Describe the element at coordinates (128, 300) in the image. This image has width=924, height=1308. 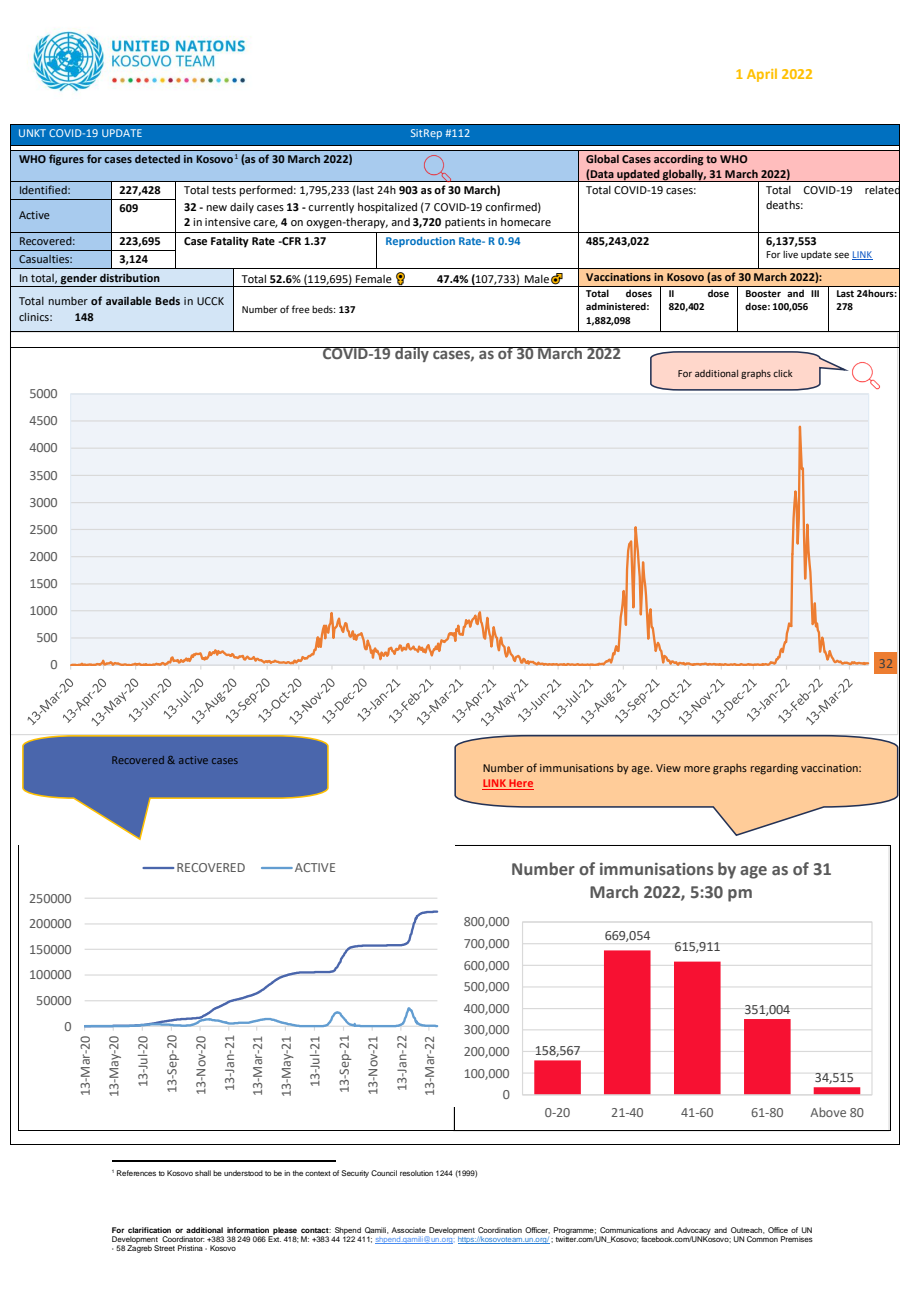
I see `available` at that location.
